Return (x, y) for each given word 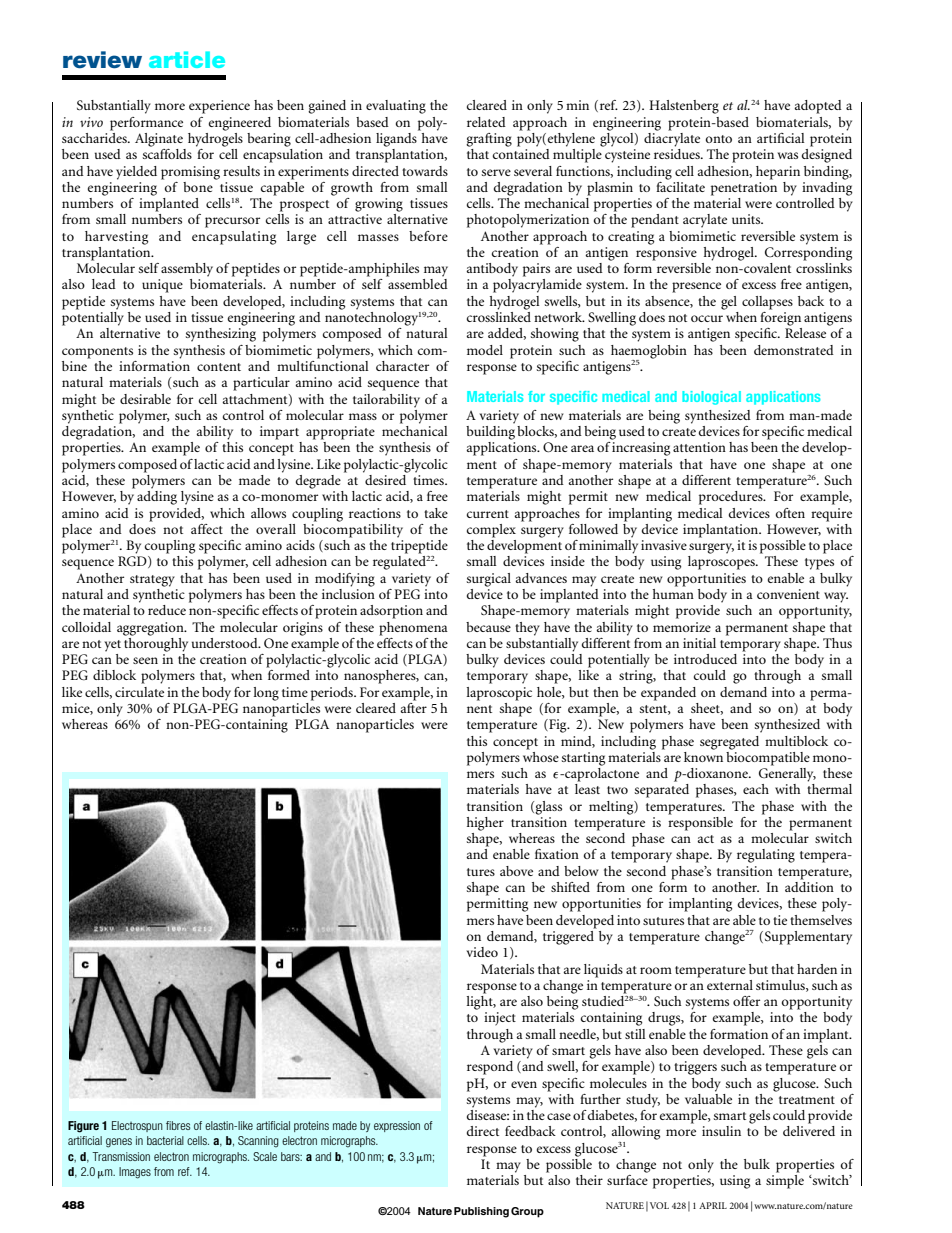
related (486, 122)
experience (219, 107)
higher (485, 824)
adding (157, 498)
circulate (139, 692)
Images (135, 1173)
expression (397, 1126)
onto (719, 139)
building (490, 431)
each (756, 789)
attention (699, 447)
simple (785, 1182)
